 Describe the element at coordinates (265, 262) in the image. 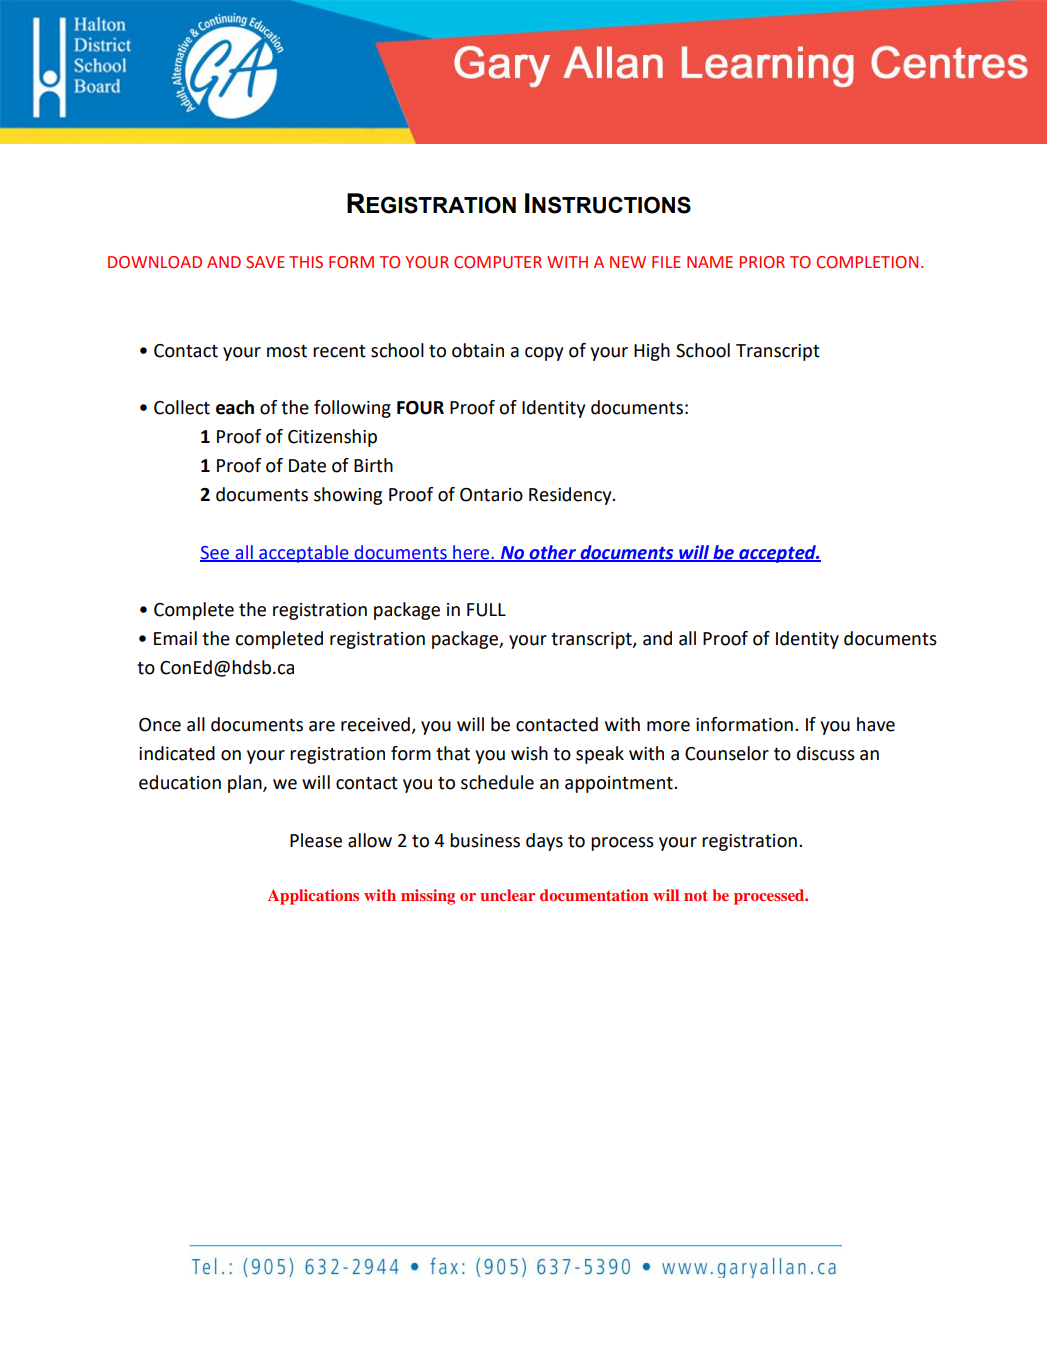

I see `SAVE` at that location.
